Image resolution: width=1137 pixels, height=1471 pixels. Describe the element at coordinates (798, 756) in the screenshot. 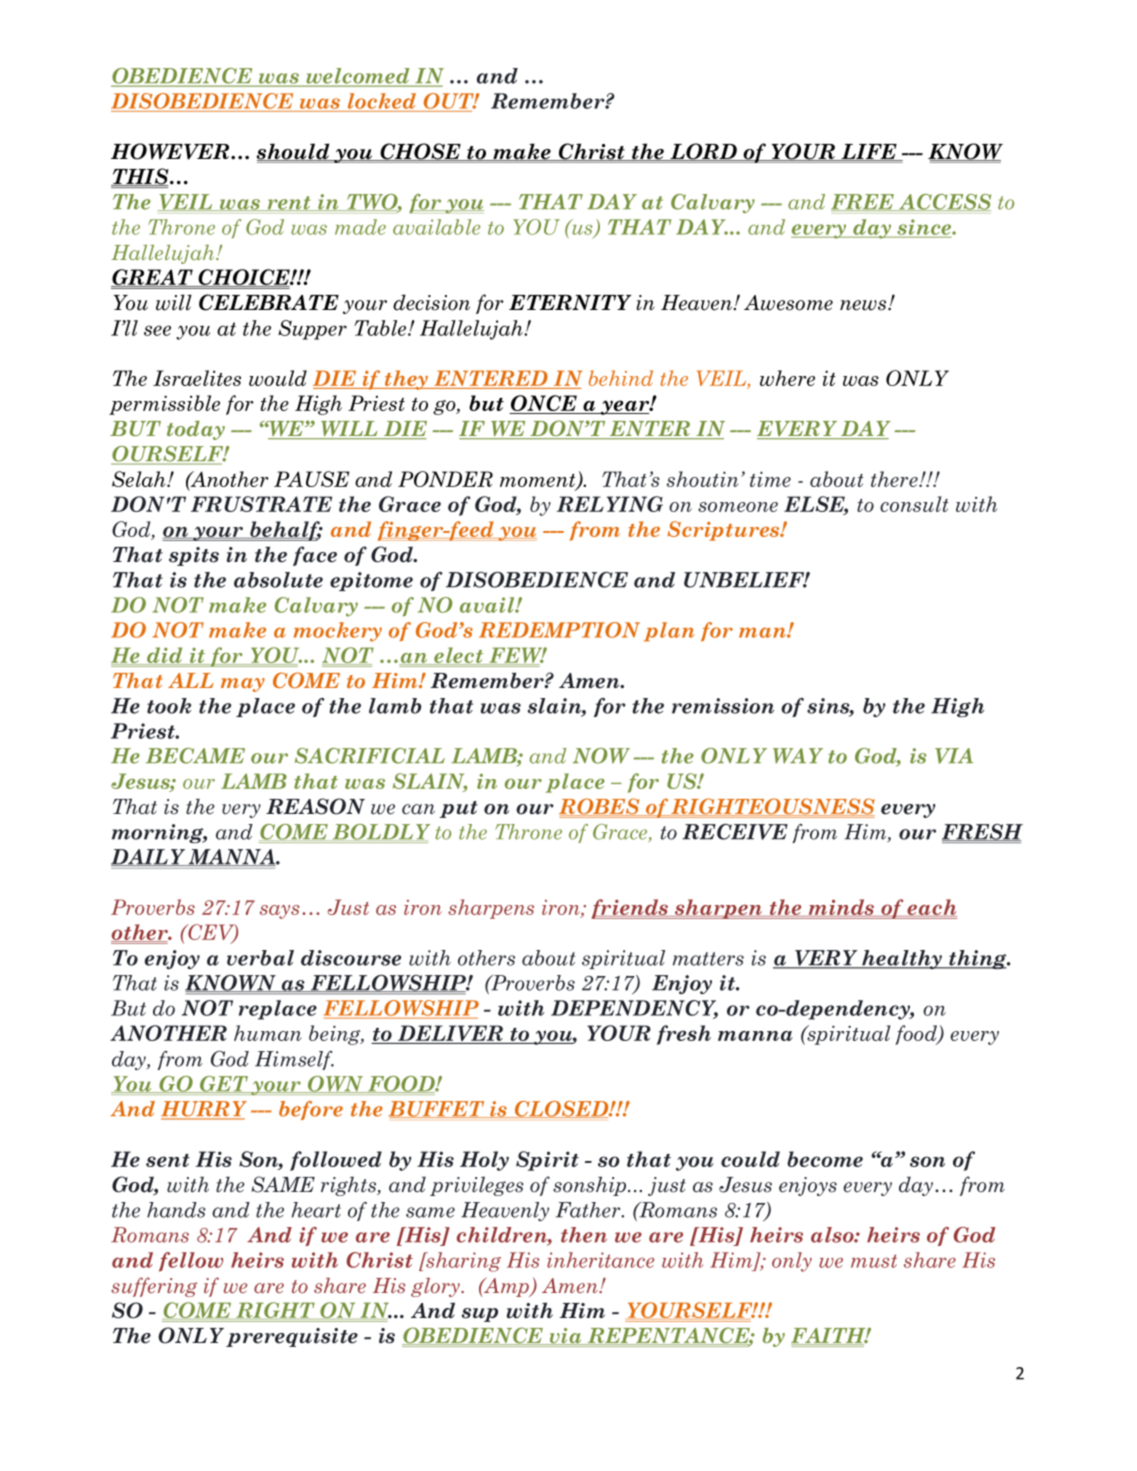

I see `WAY` at that location.
